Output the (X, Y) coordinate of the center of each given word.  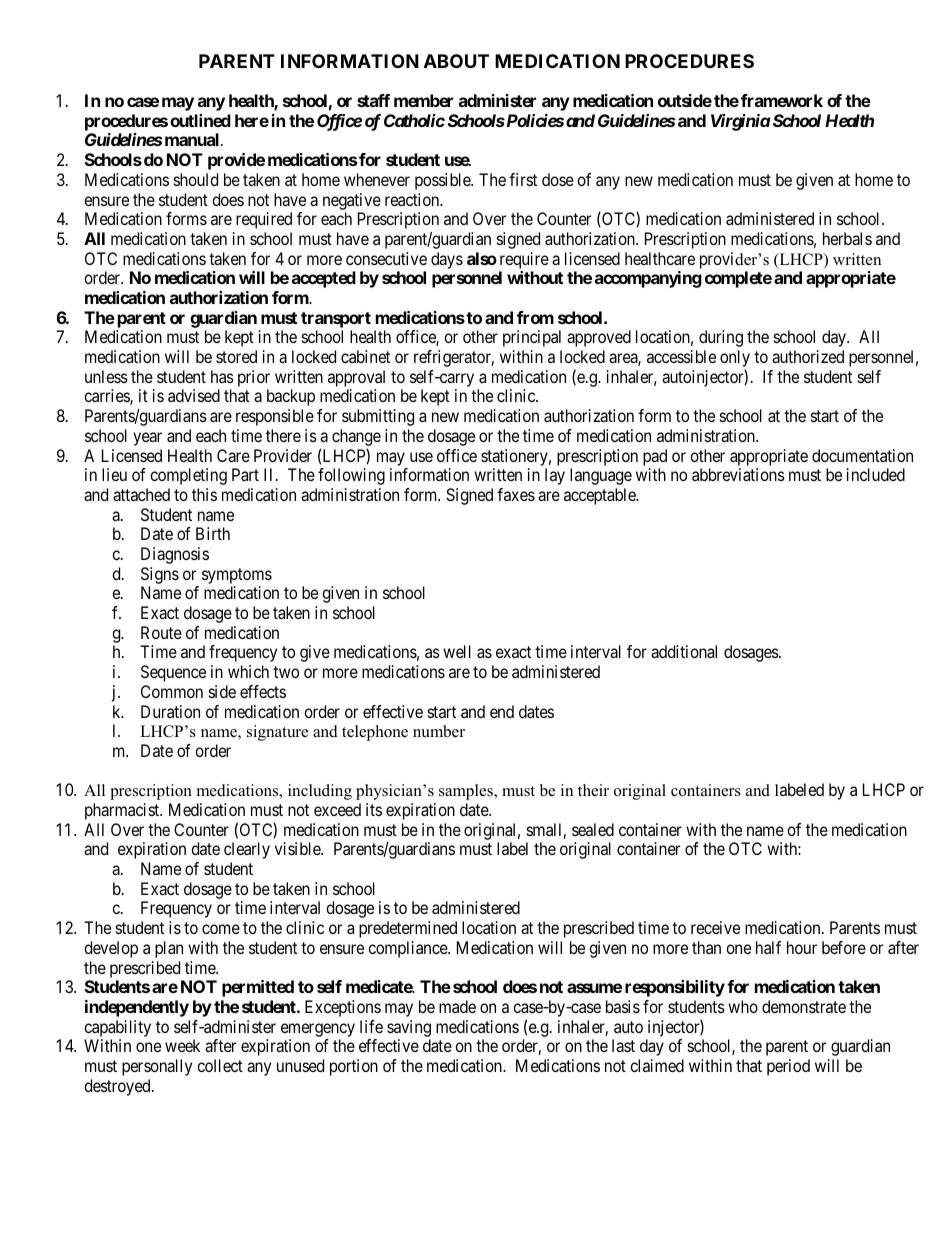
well (457, 651)
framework (782, 100)
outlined (200, 120)
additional (684, 651)
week (182, 1045)
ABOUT (456, 61)
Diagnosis (175, 555)
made (457, 1006)
